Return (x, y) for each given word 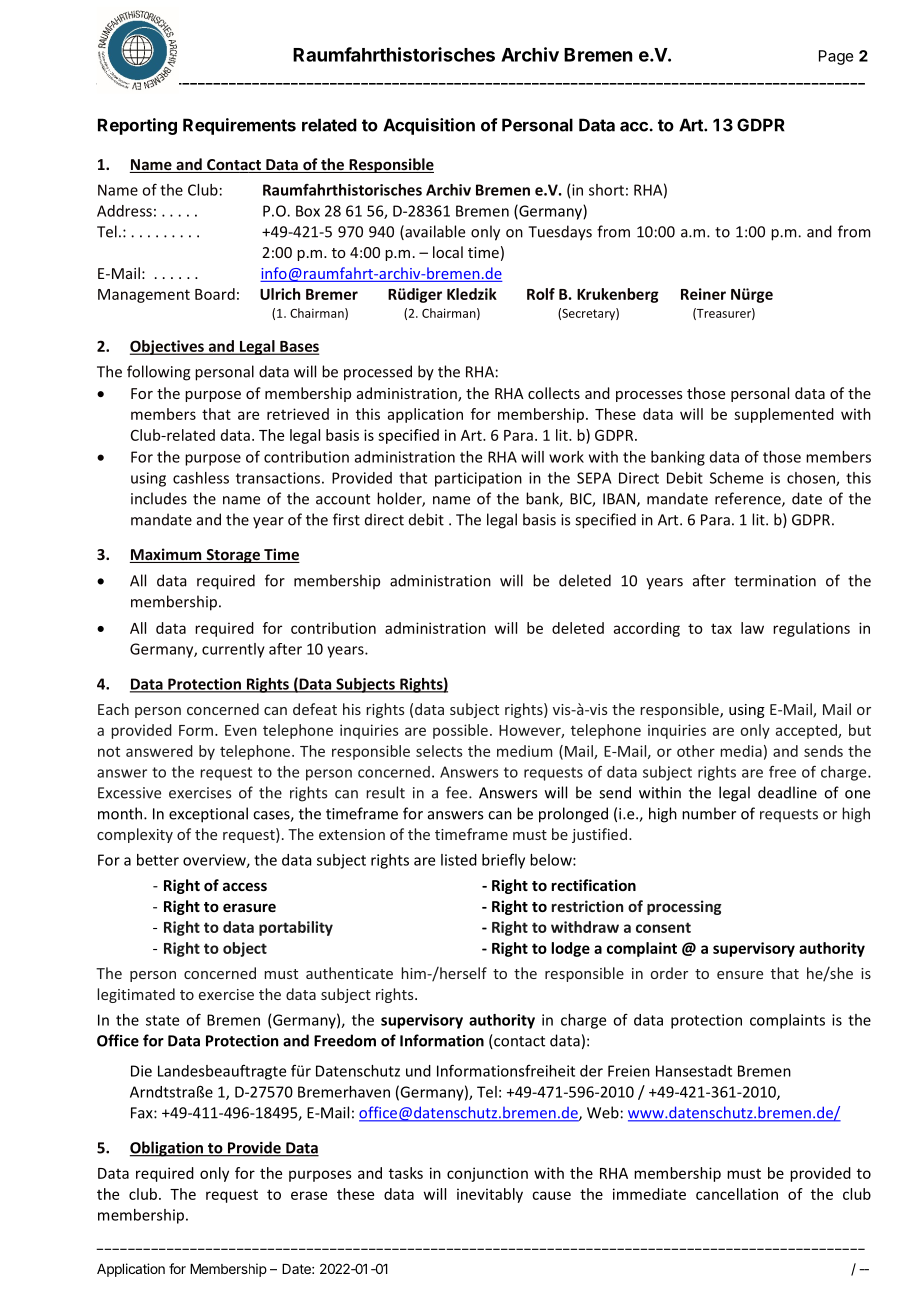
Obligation (167, 1149)
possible (460, 731)
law (752, 628)
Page (836, 57)
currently (233, 650)
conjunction (487, 1174)
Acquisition (429, 126)
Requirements (239, 126)
